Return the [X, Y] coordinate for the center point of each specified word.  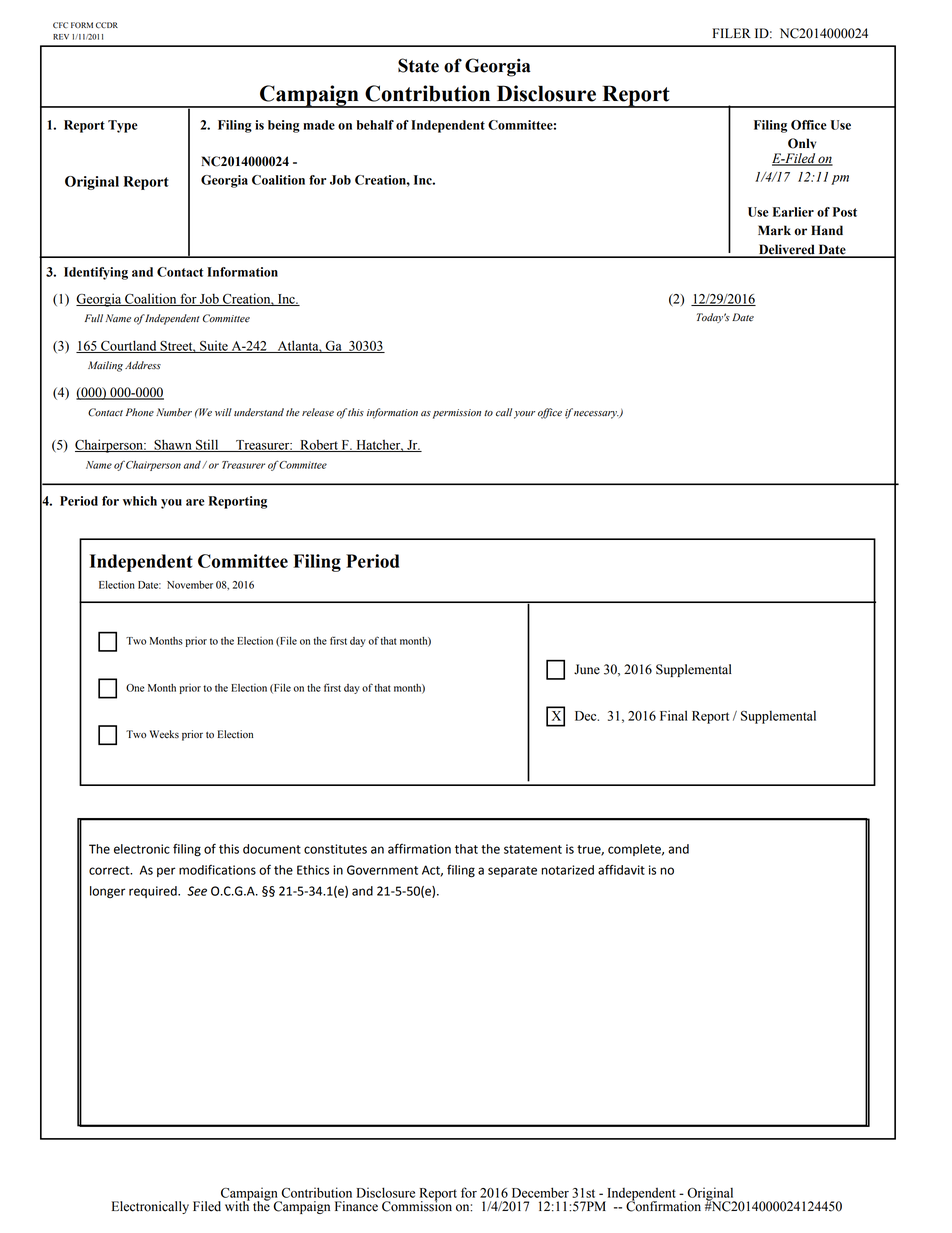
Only [802, 146]
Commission [417, 1205]
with [237, 1205]
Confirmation [663, 1205]
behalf [375, 125]
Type [123, 126]
